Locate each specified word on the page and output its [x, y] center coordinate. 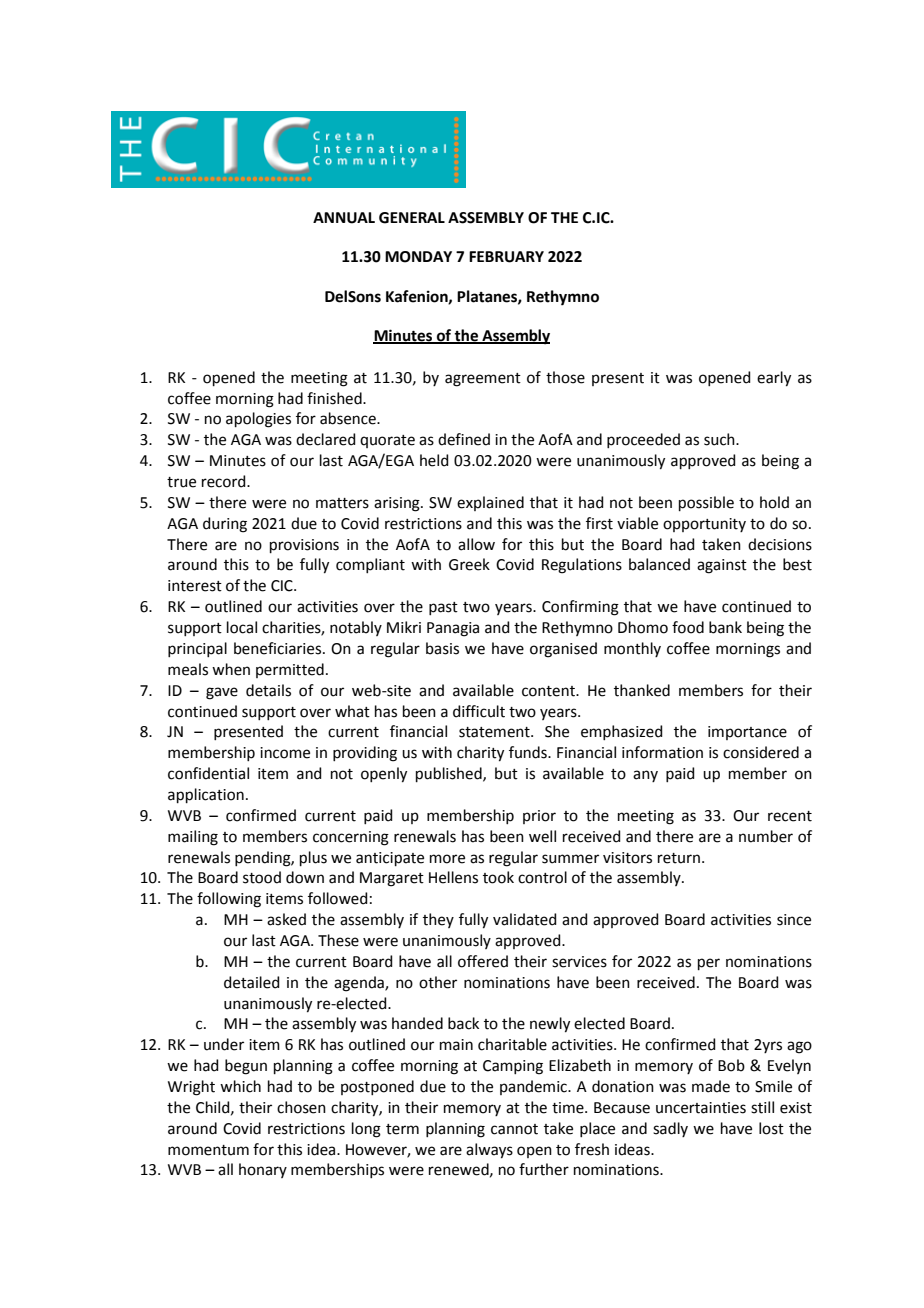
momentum [208, 1150]
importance [747, 733]
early [774, 379]
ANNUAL [344, 218]
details [268, 690]
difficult [479, 711]
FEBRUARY [506, 257]
